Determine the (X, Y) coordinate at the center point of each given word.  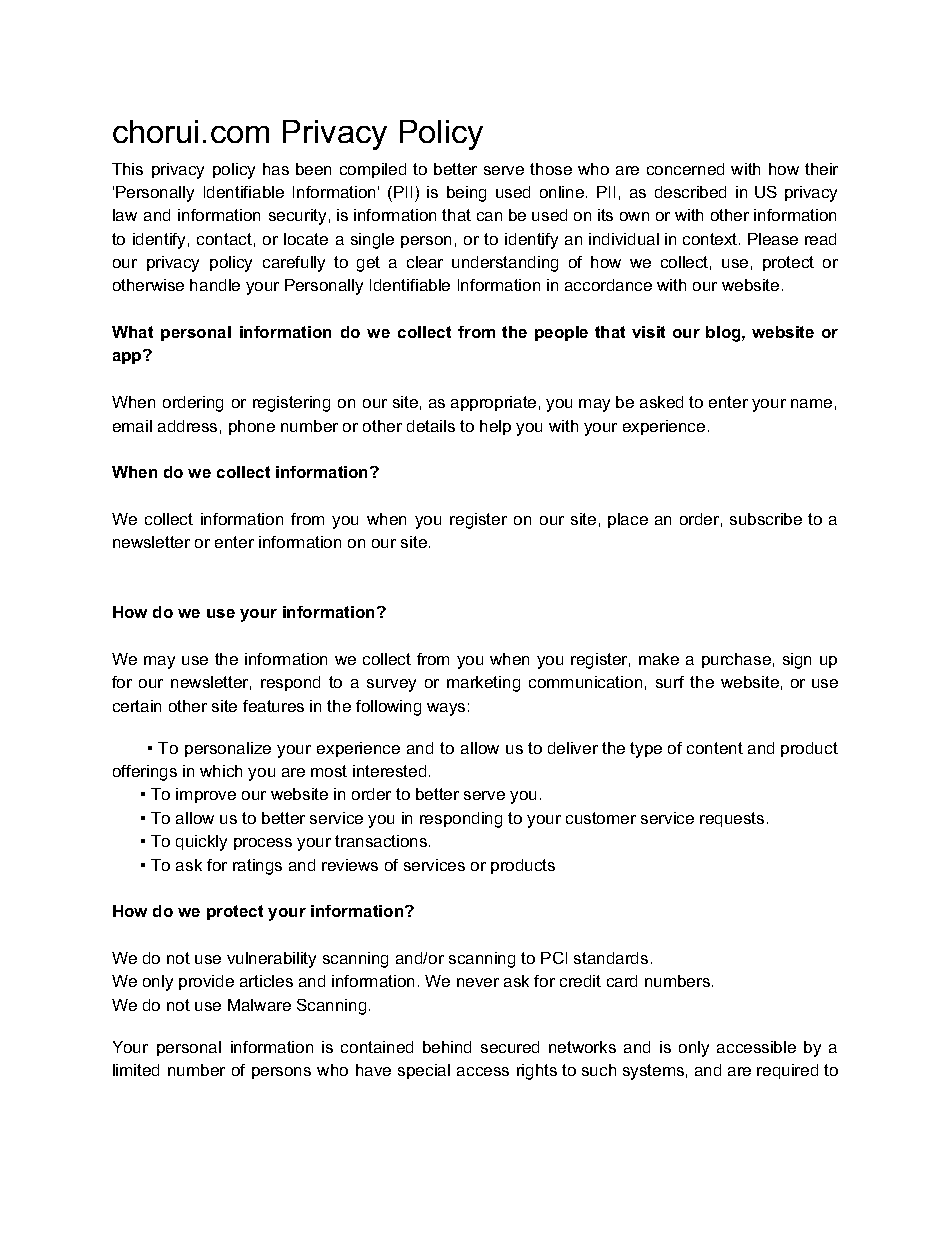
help (495, 427)
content (715, 748)
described (690, 192)
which (221, 771)
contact (224, 239)
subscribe (766, 519)
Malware (259, 1005)
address (187, 426)
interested (389, 771)
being (466, 194)
